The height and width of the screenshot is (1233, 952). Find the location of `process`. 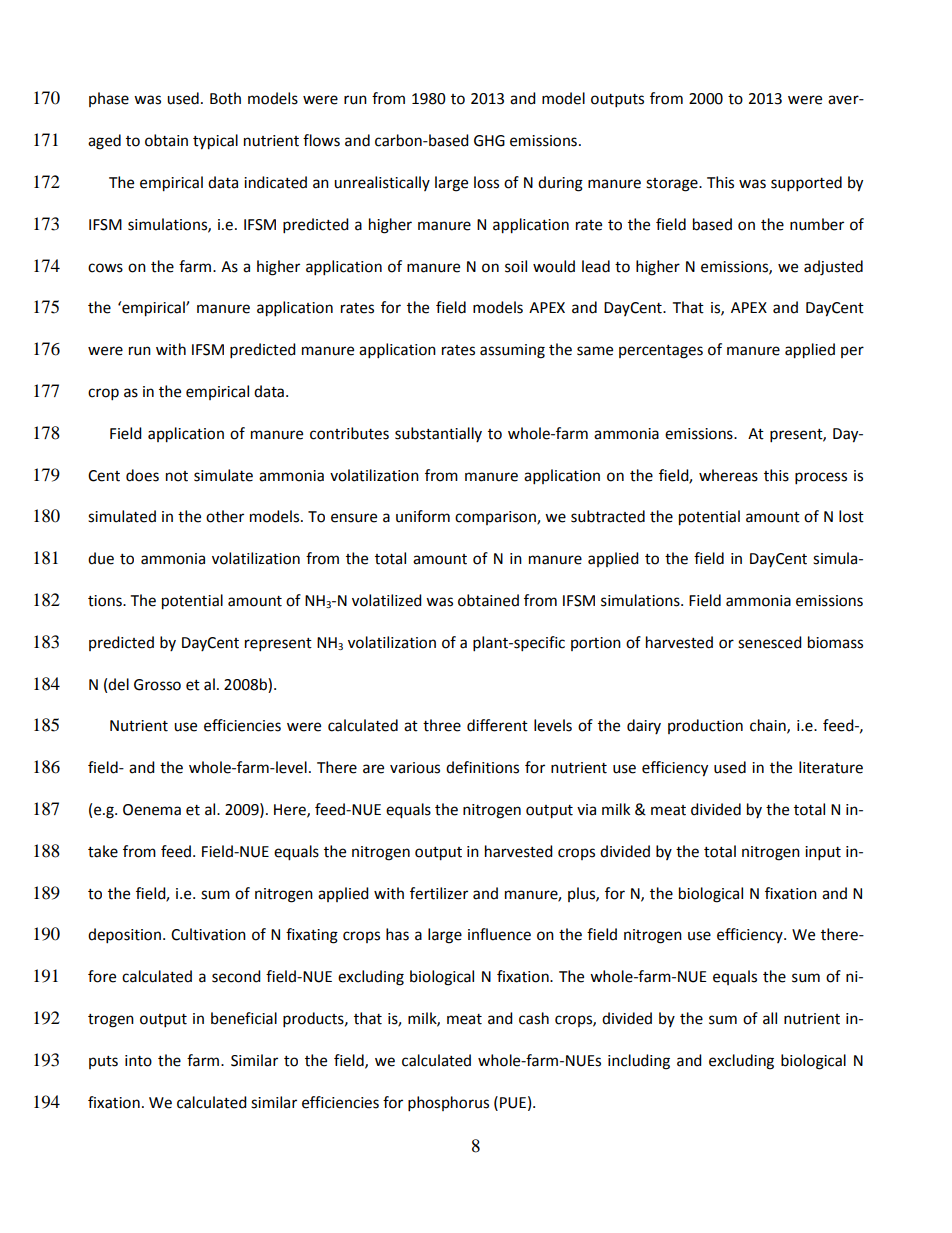

process is located at coordinates (821, 478).
